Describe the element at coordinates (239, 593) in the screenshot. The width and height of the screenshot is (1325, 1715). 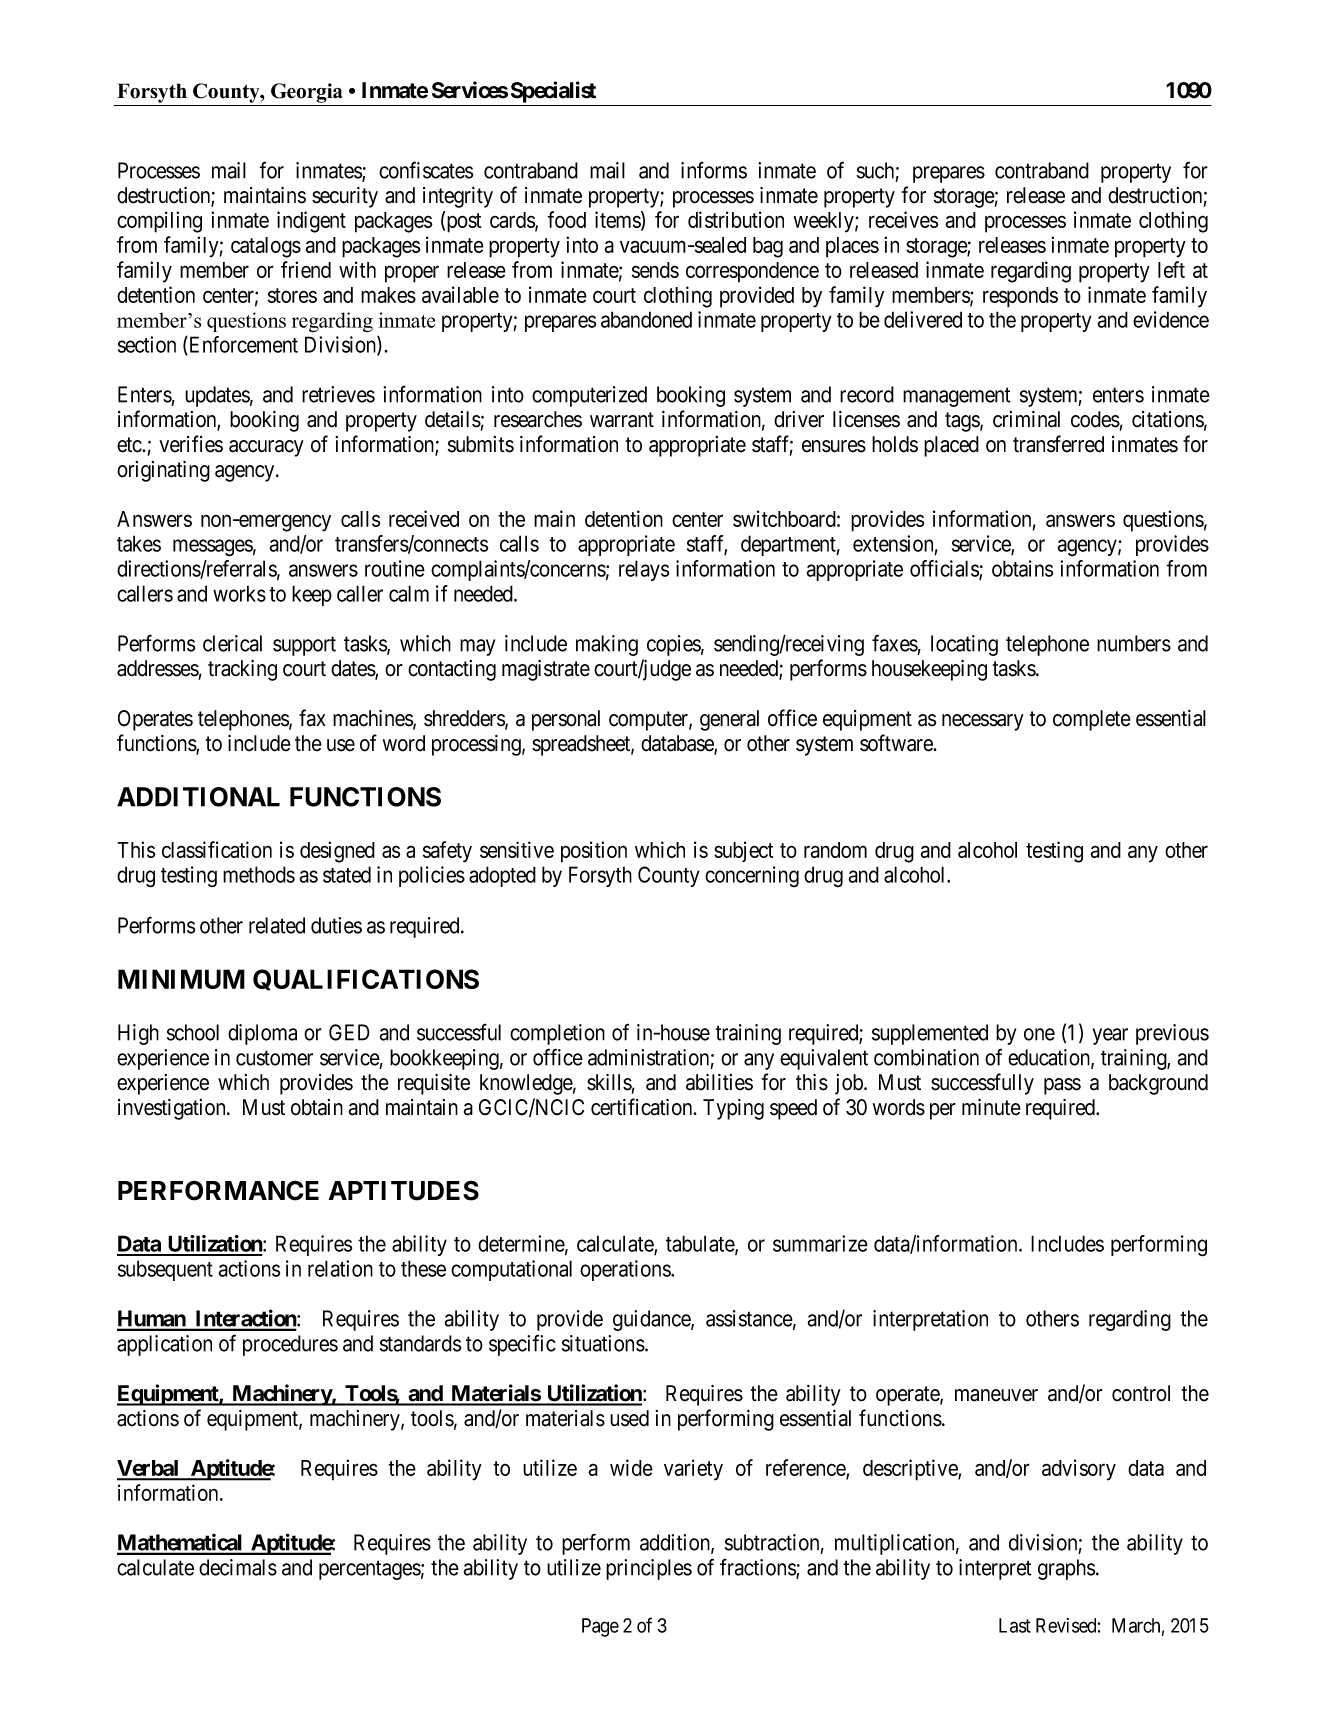
I see `works` at that location.
